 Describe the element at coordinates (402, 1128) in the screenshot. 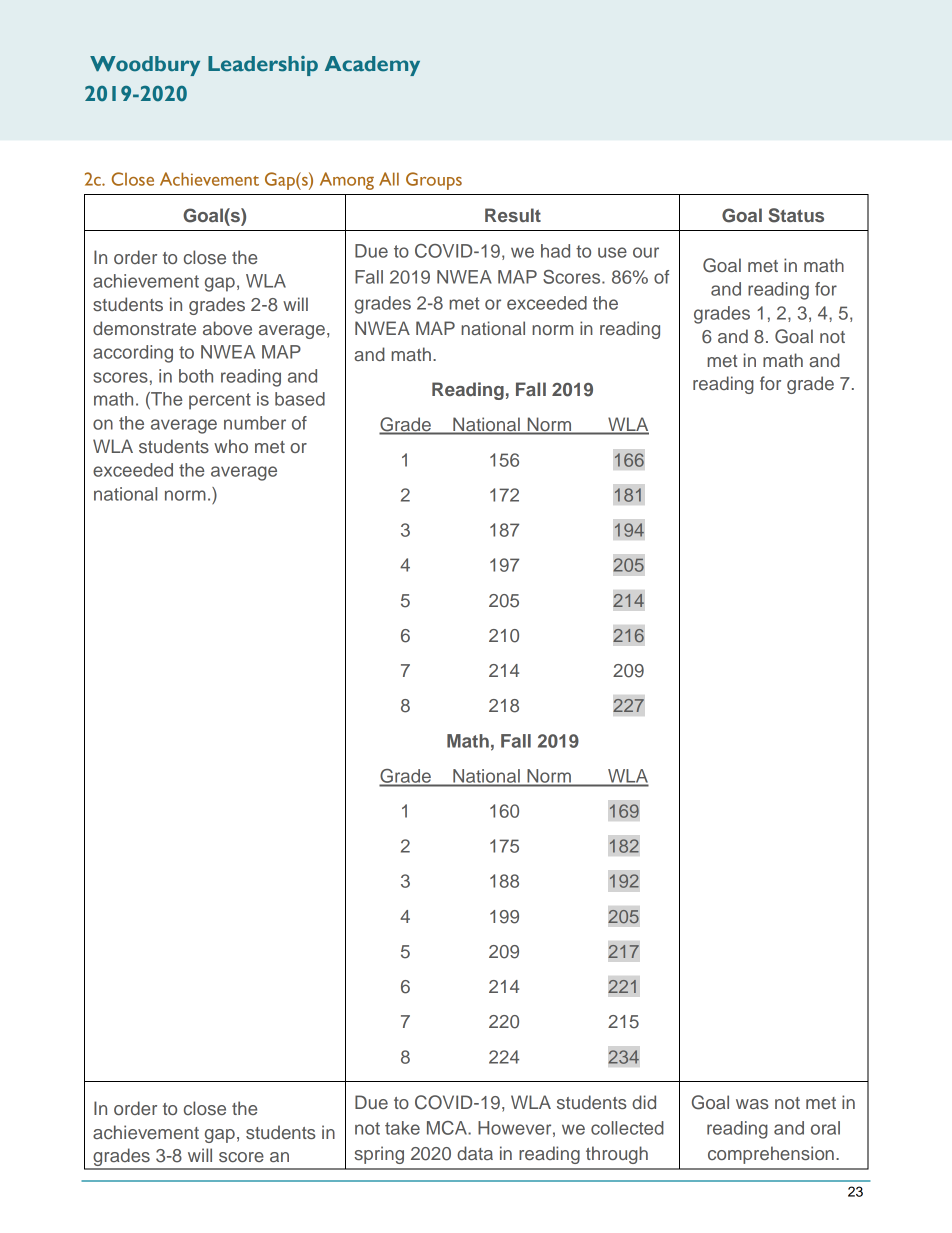

I see `take` at that location.
